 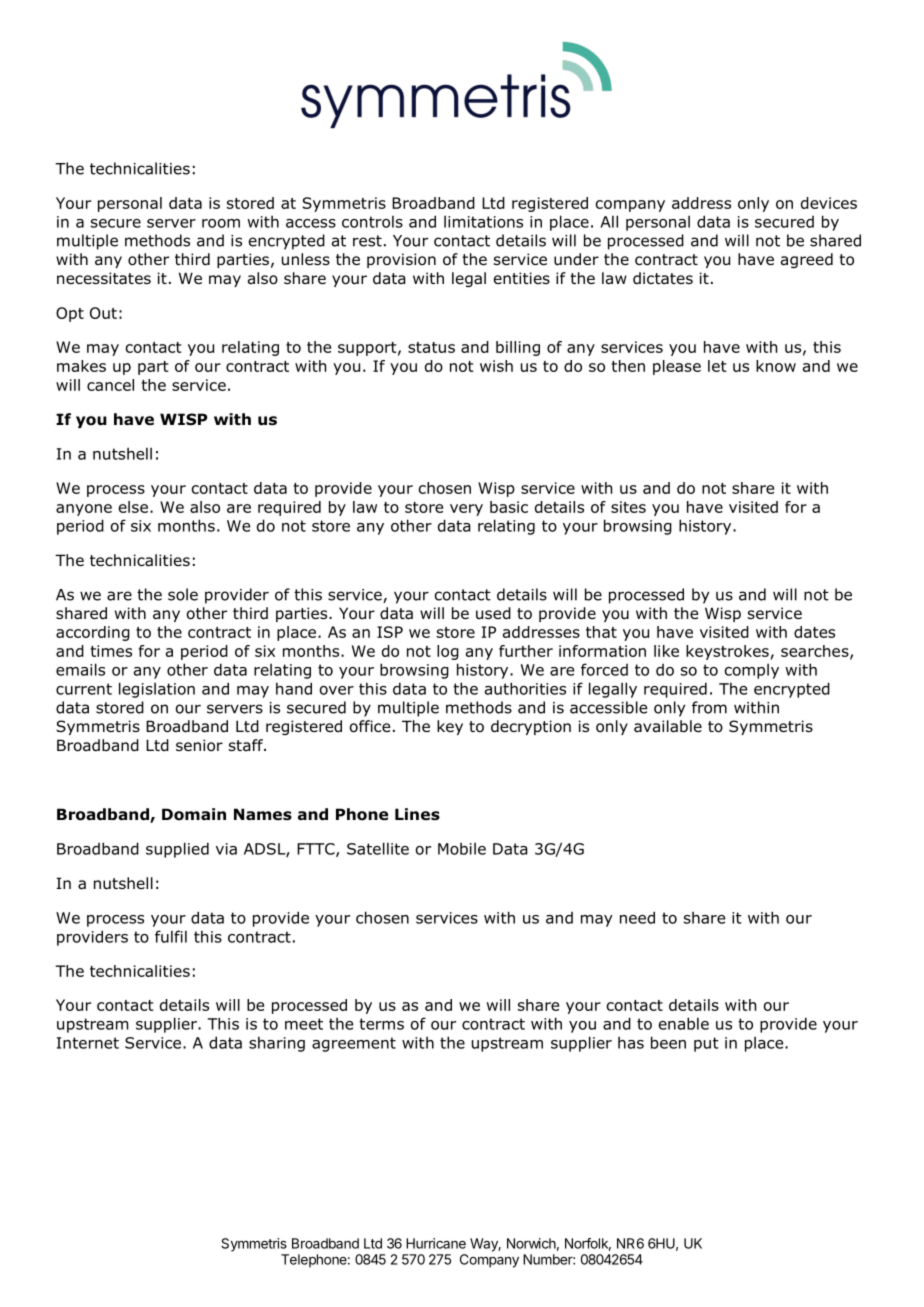 I want to click on put, so click(x=706, y=1044).
